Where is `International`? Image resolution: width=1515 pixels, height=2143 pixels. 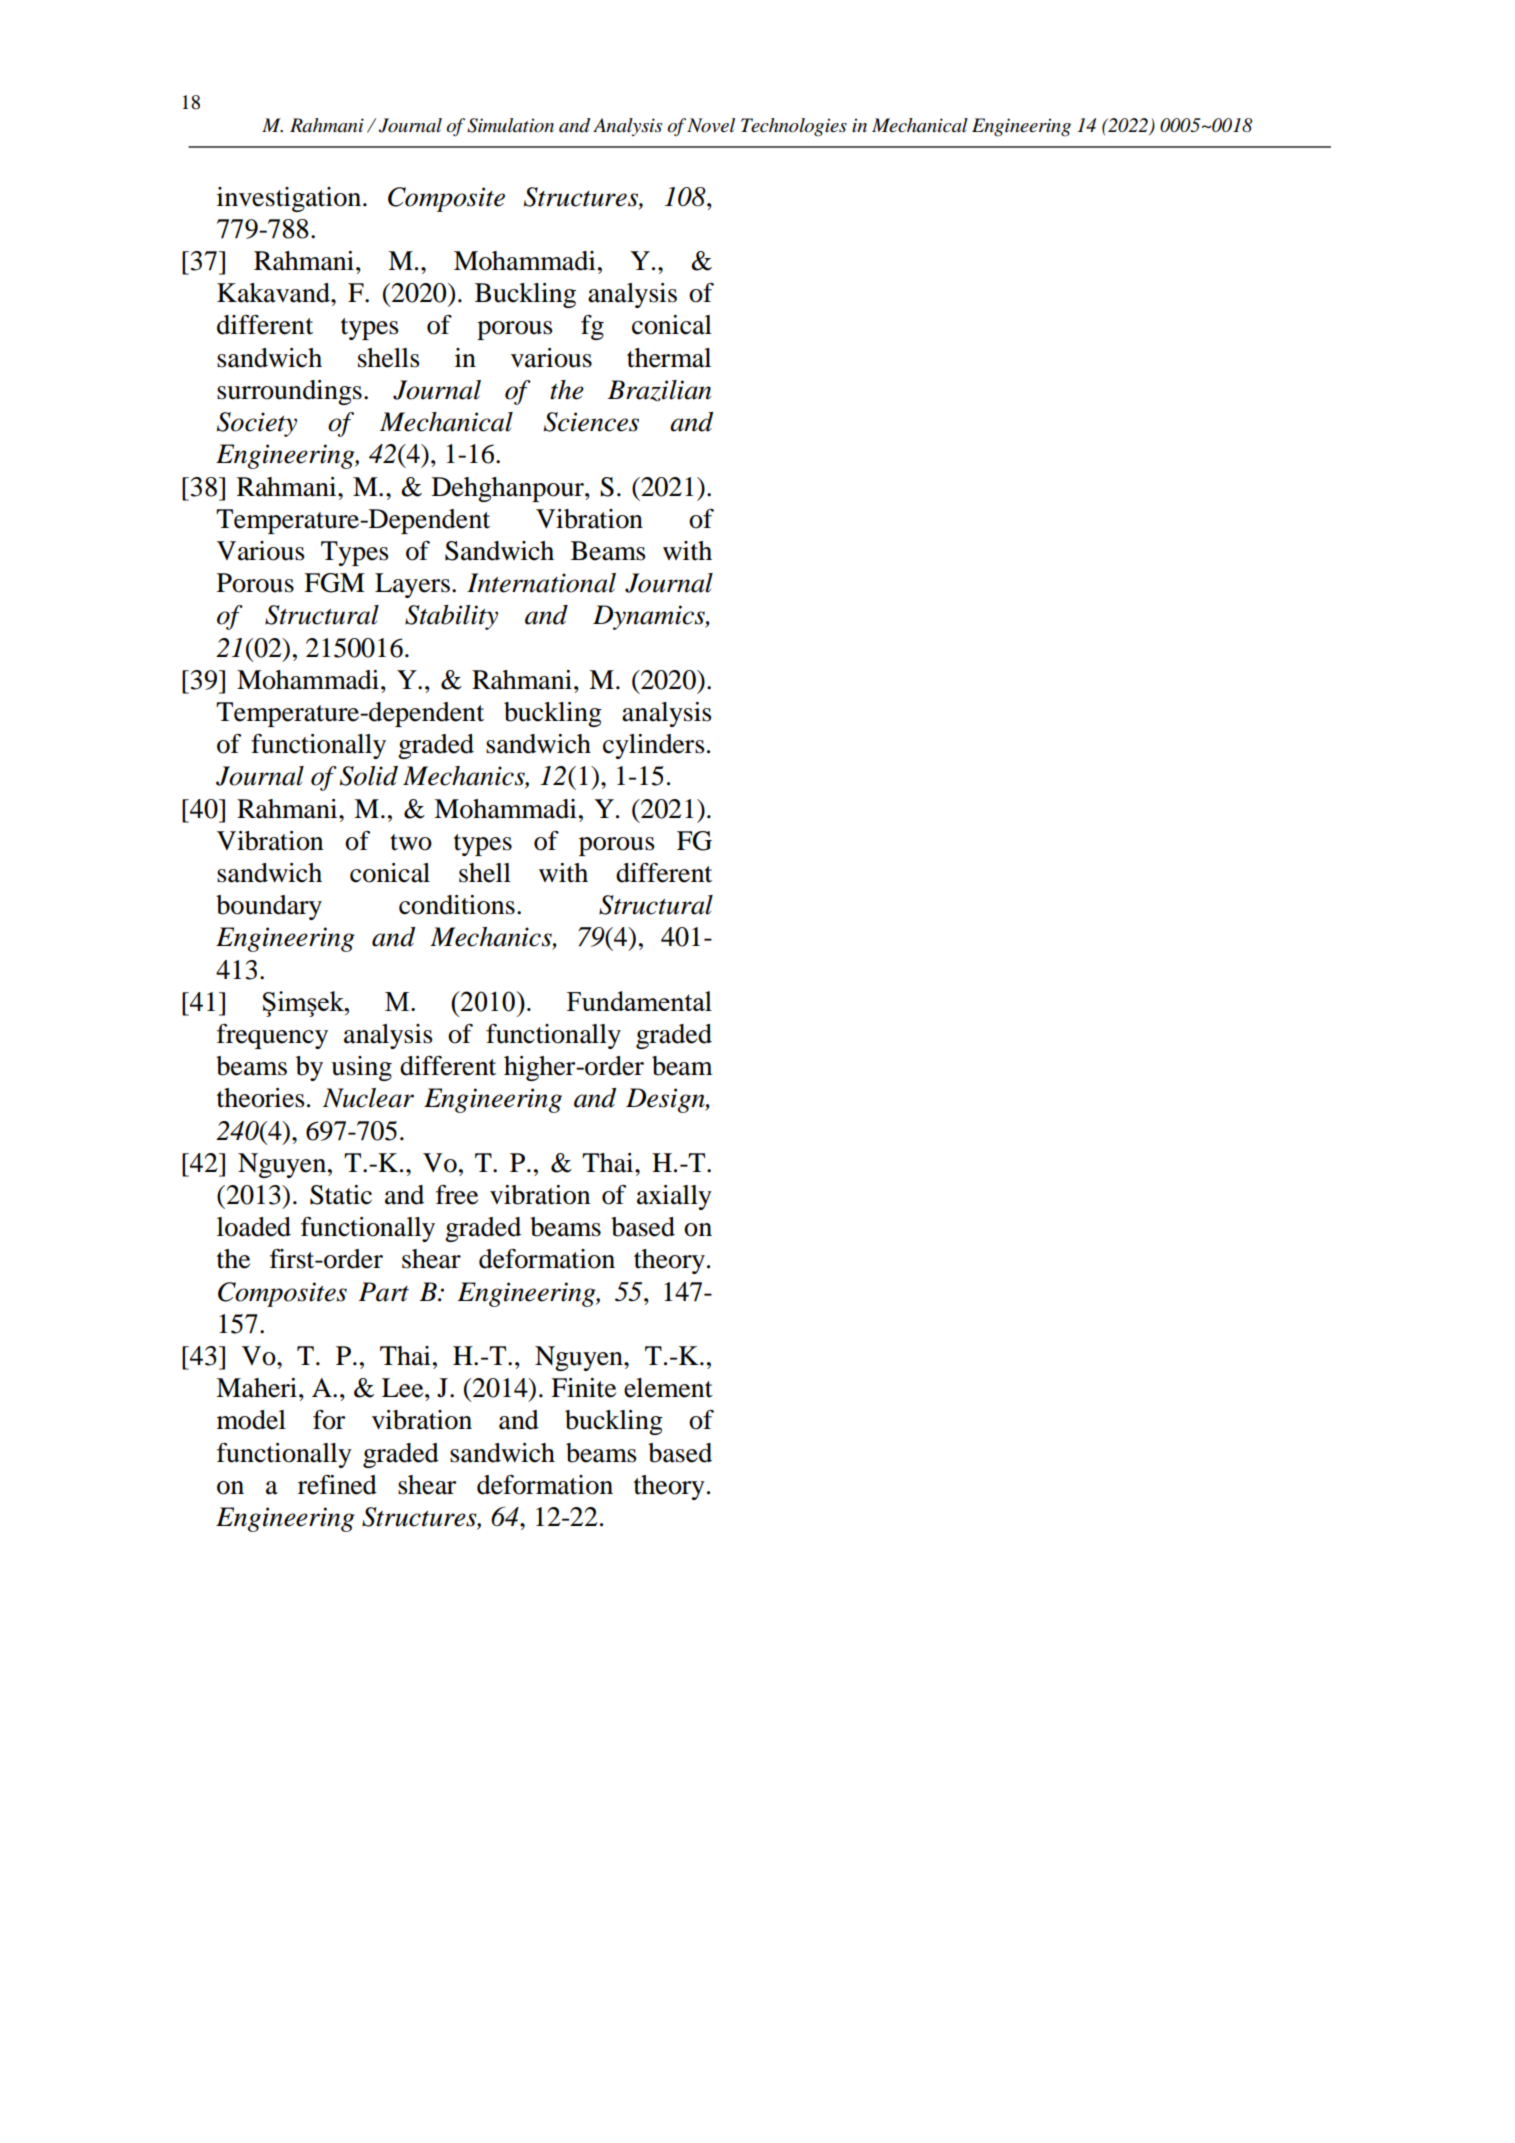
International is located at coordinates (541, 583).
